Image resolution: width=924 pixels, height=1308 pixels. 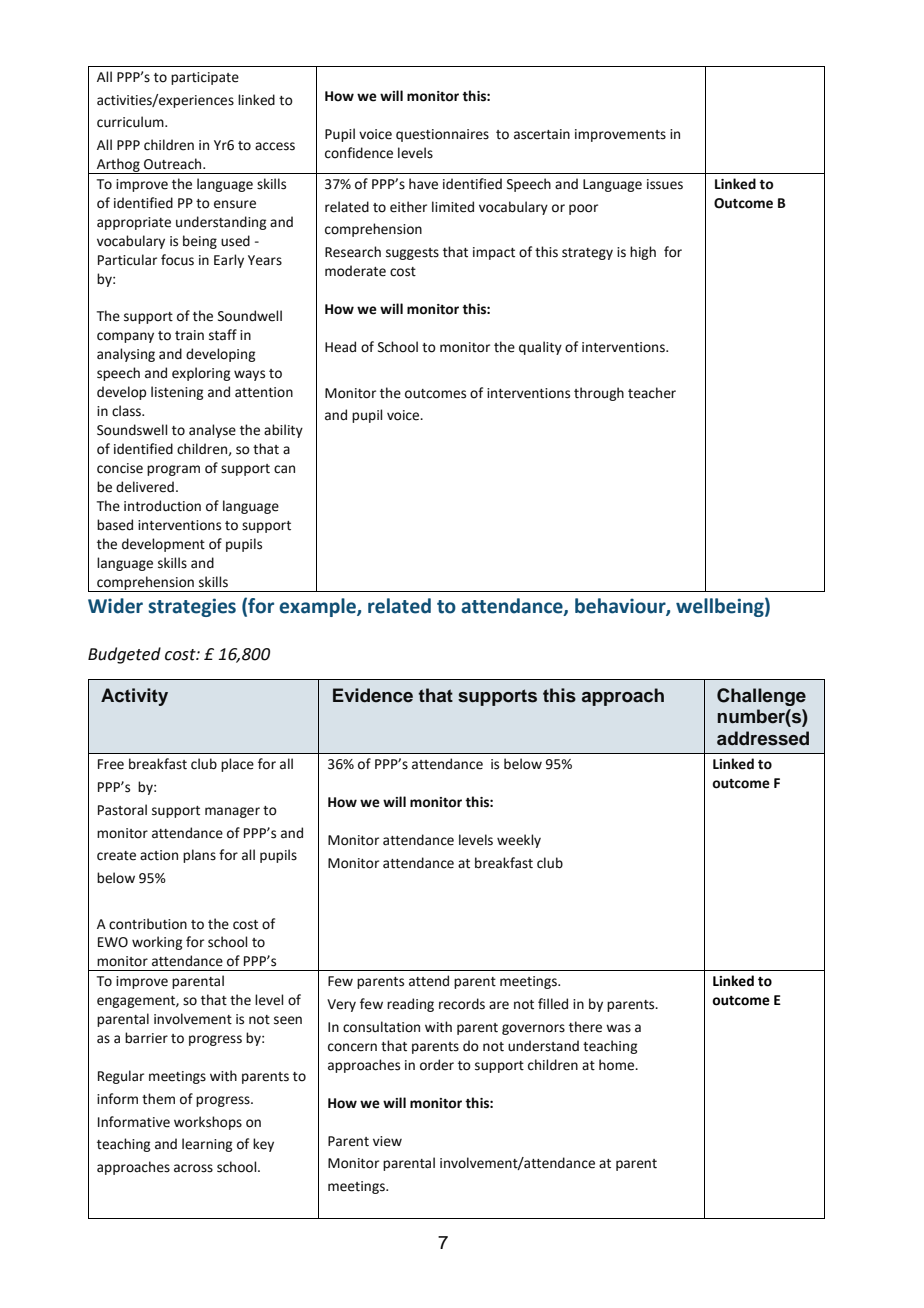 What do you see at coordinates (617, 1065) in the page?
I see `home` at bounding box center [617, 1065].
